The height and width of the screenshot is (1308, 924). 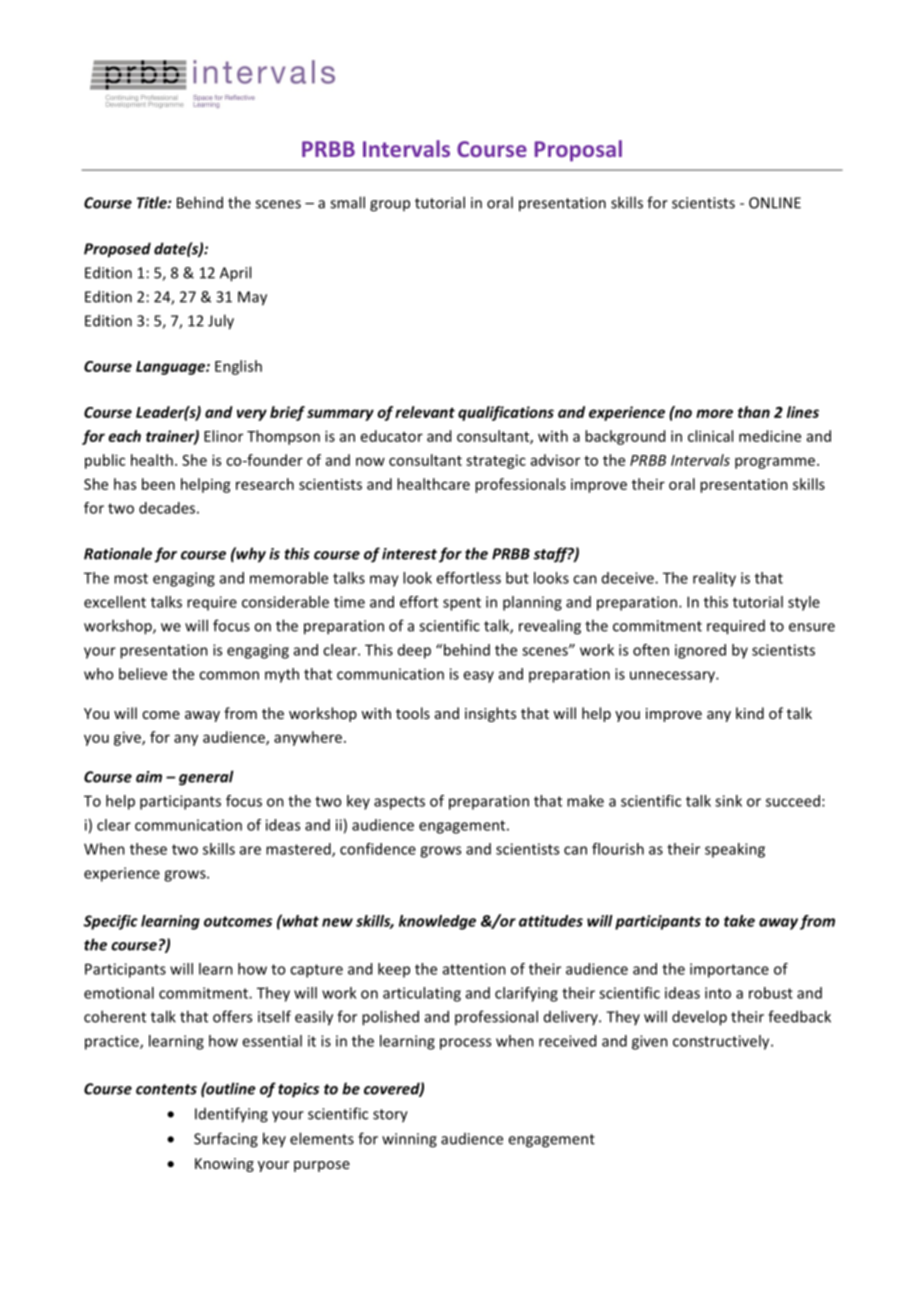 What do you see at coordinates (409, 1140) in the screenshot?
I see `winning` at bounding box center [409, 1140].
